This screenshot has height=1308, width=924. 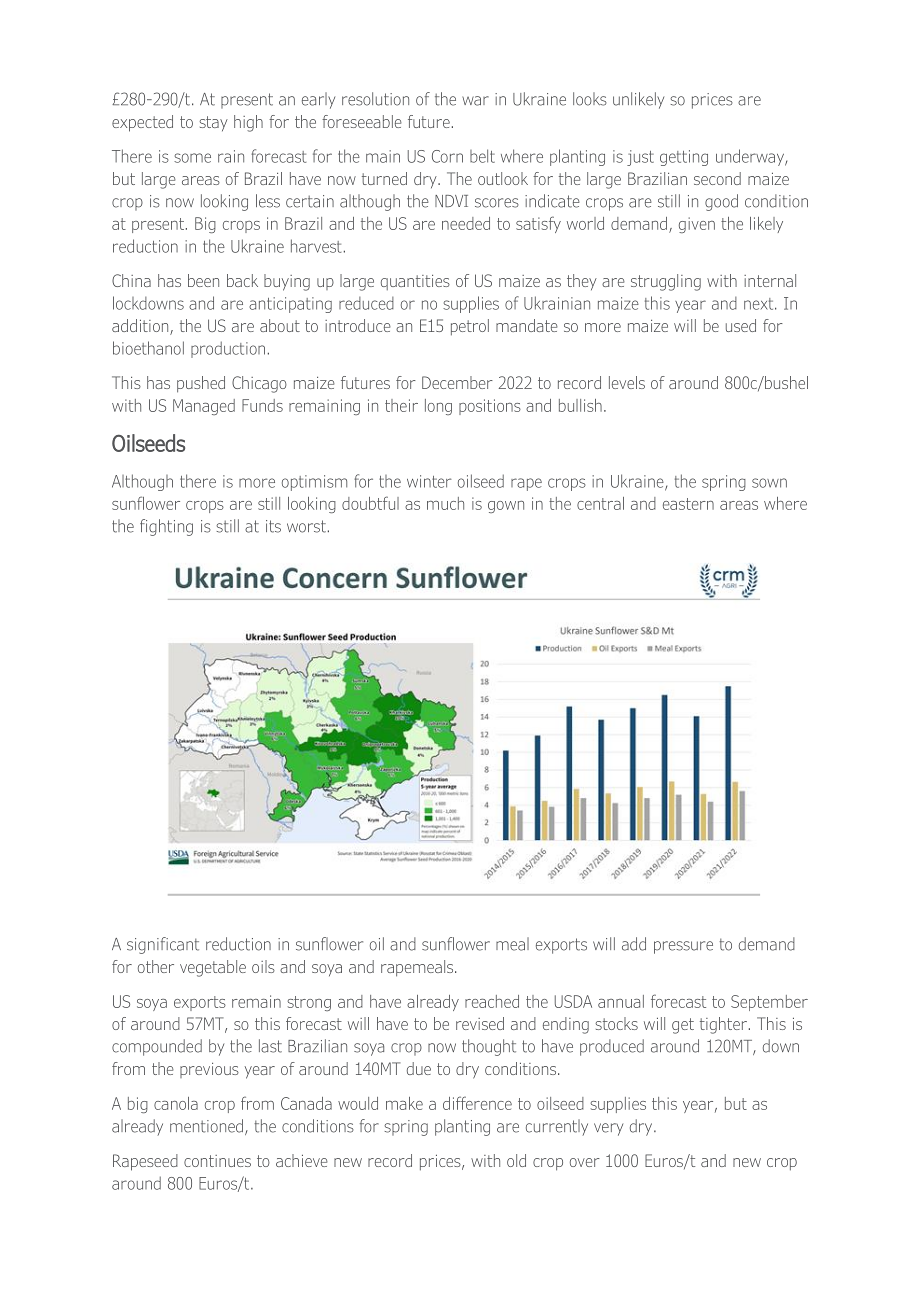 I want to click on December, so click(x=457, y=382).
